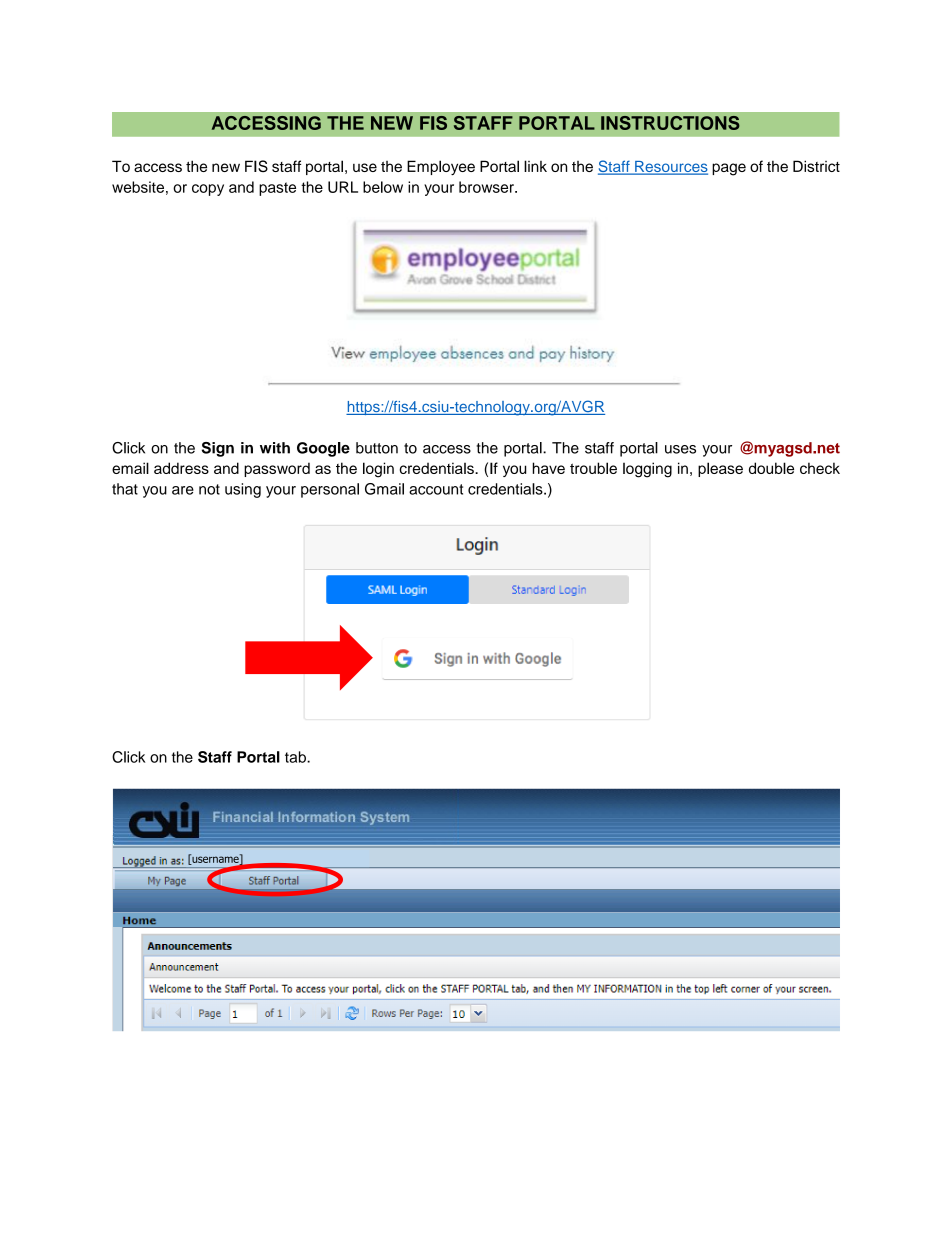  Describe the element at coordinates (296, 757) in the document. I see `tab` at that location.
